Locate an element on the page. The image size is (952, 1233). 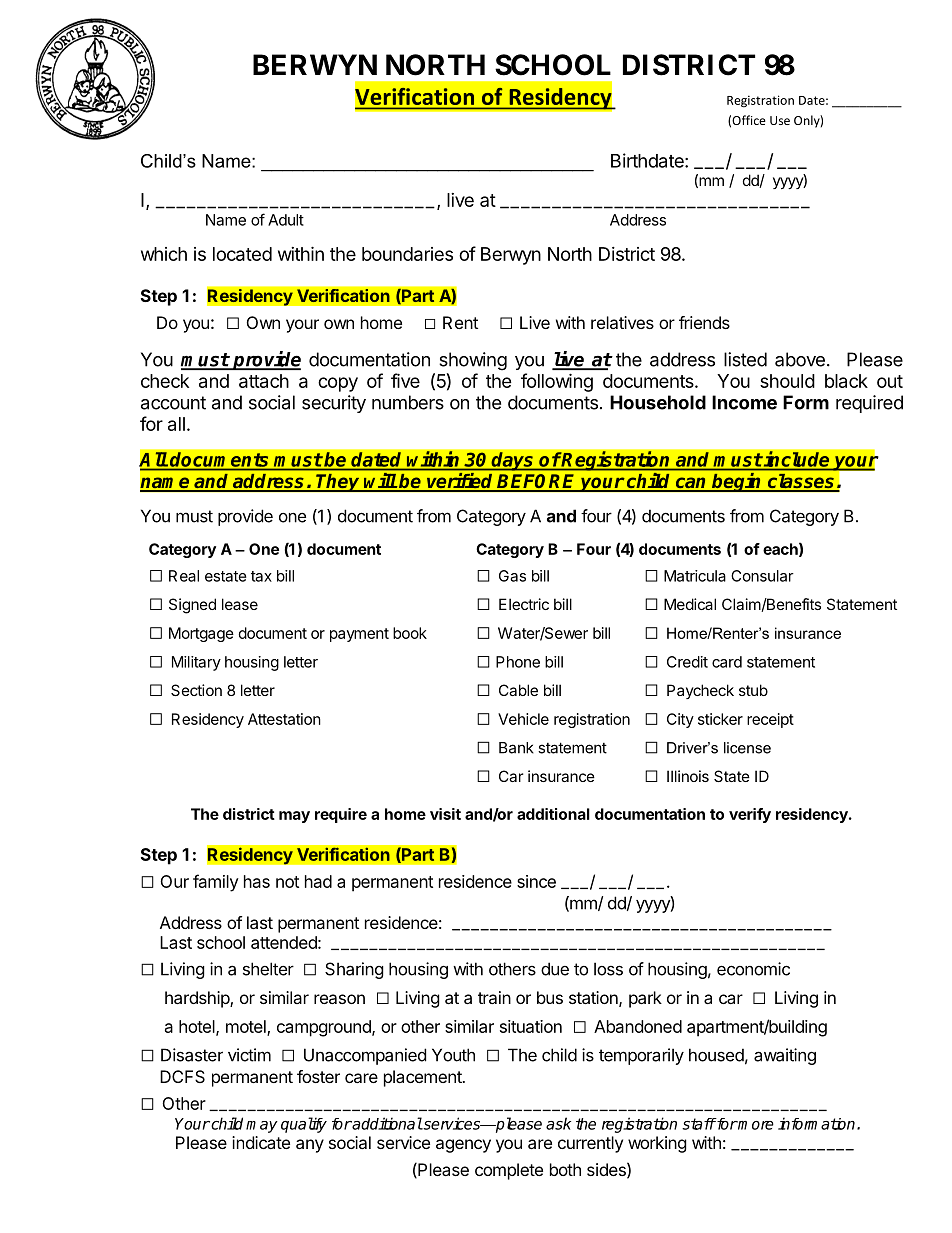
staff is located at coordinates (699, 1124).
